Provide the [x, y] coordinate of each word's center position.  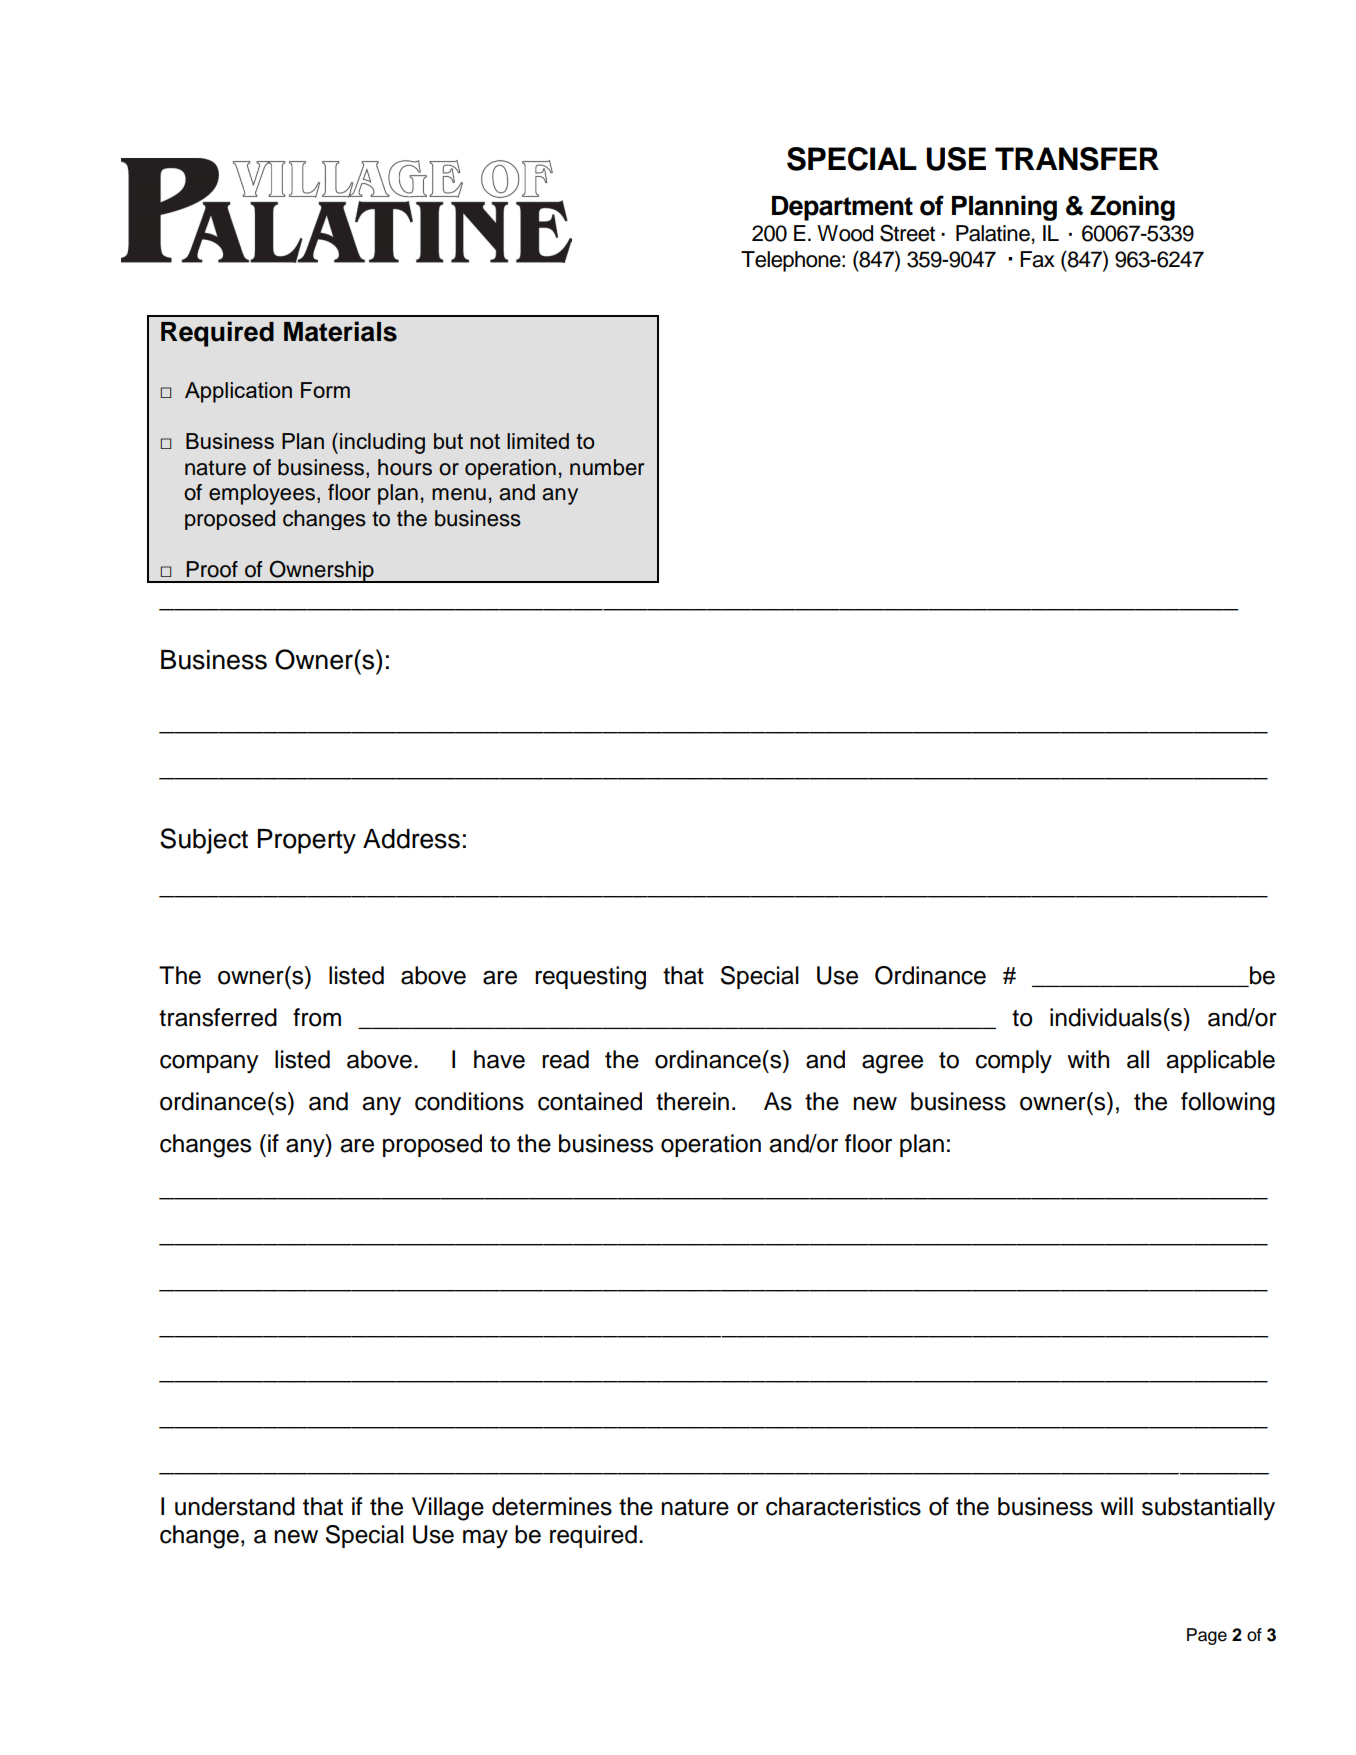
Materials [340, 331]
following [1228, 1104]
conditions [469, 1101]
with [1088, 1059]
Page [1207, 1636]
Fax [1037, 259]
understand [235, 1506]
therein [692, 1101]
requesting [590, 978]
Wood [845, 233]
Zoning [1132, 208]
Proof [212, 569]
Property [307, 841]
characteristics [843, 1506]
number [607, 467]
